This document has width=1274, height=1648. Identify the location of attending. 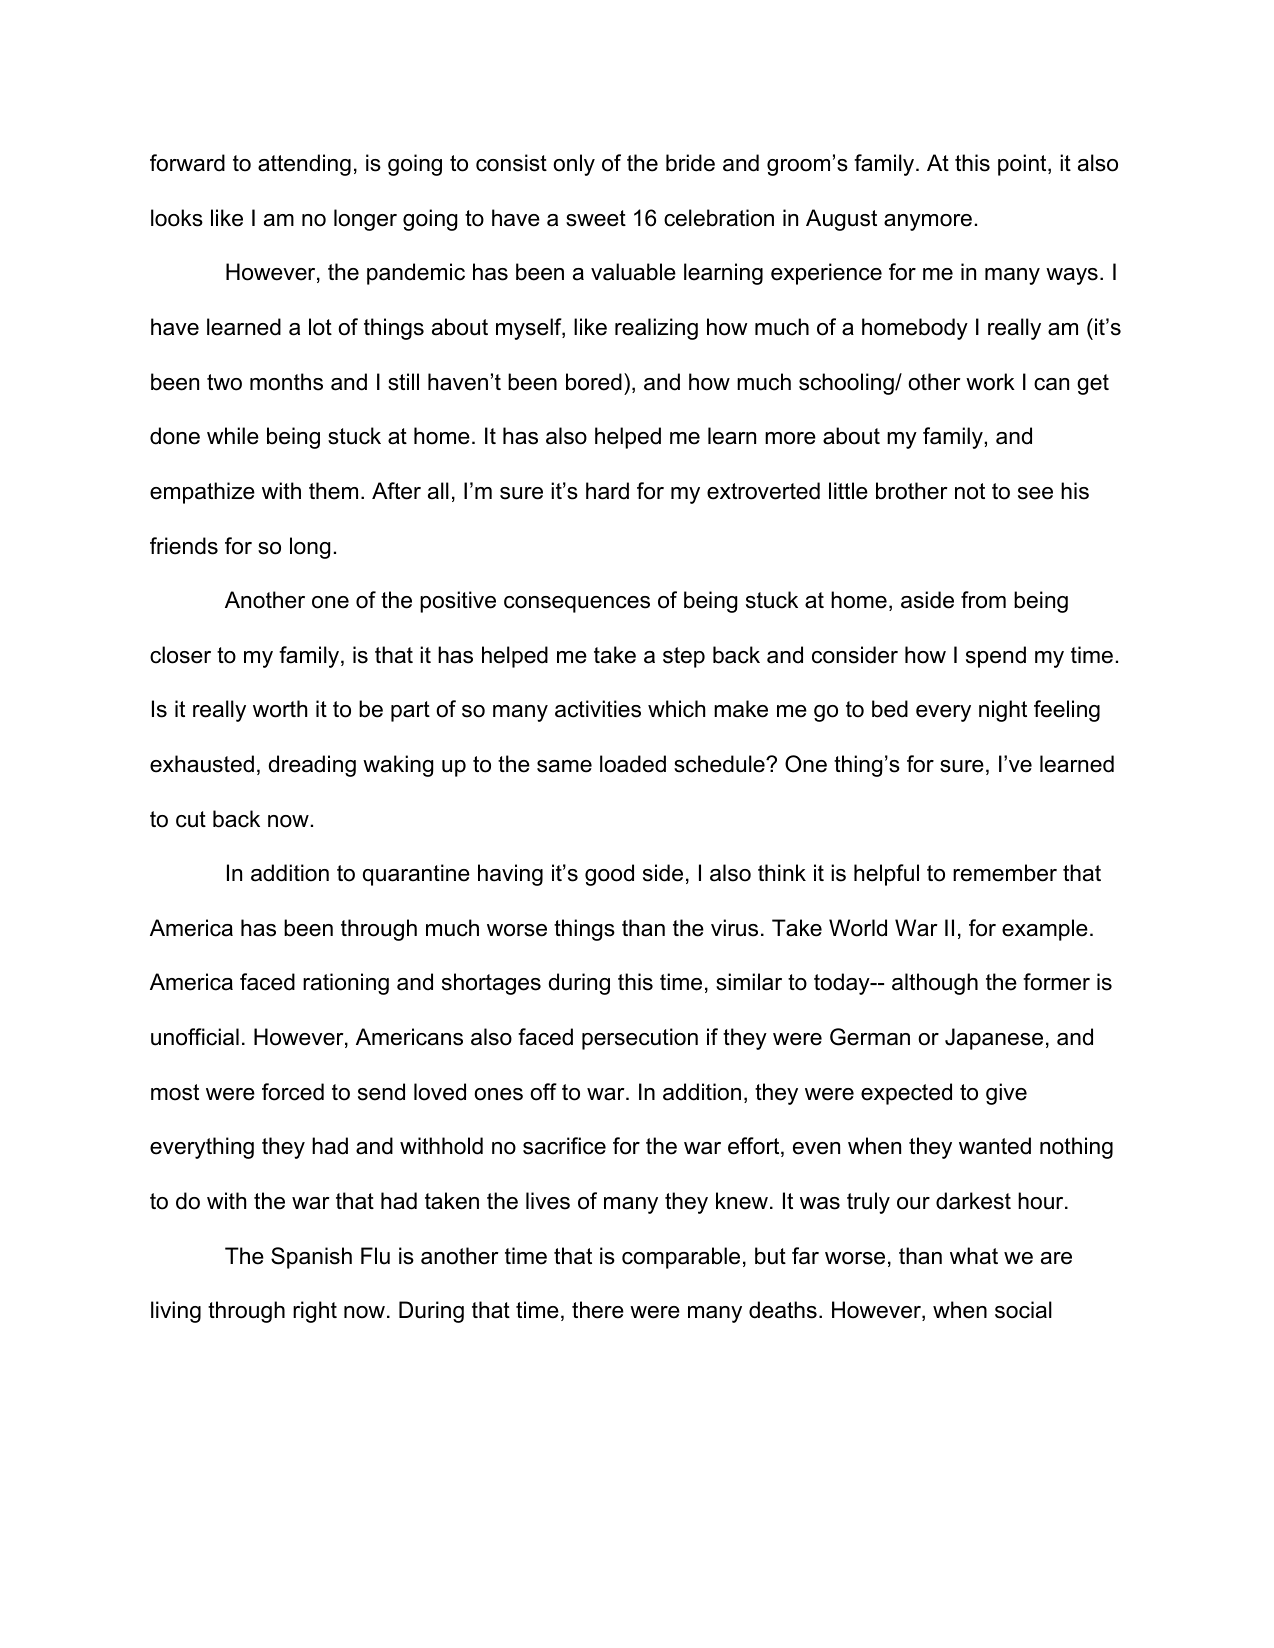
(304, 165).
